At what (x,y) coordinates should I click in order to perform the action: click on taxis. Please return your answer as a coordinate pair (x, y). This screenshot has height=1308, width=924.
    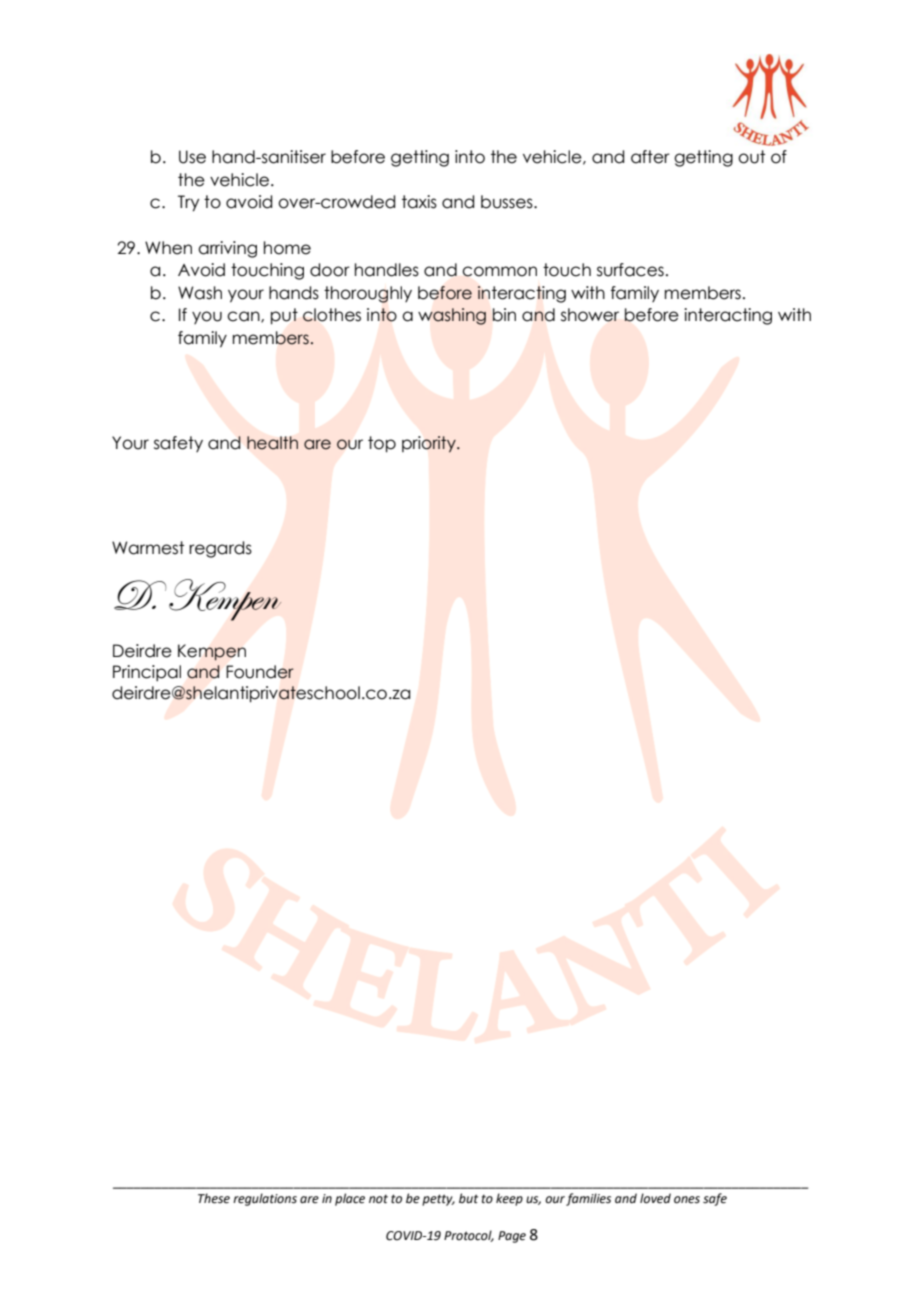
    Looking at the image, I should click on (419, 202).
